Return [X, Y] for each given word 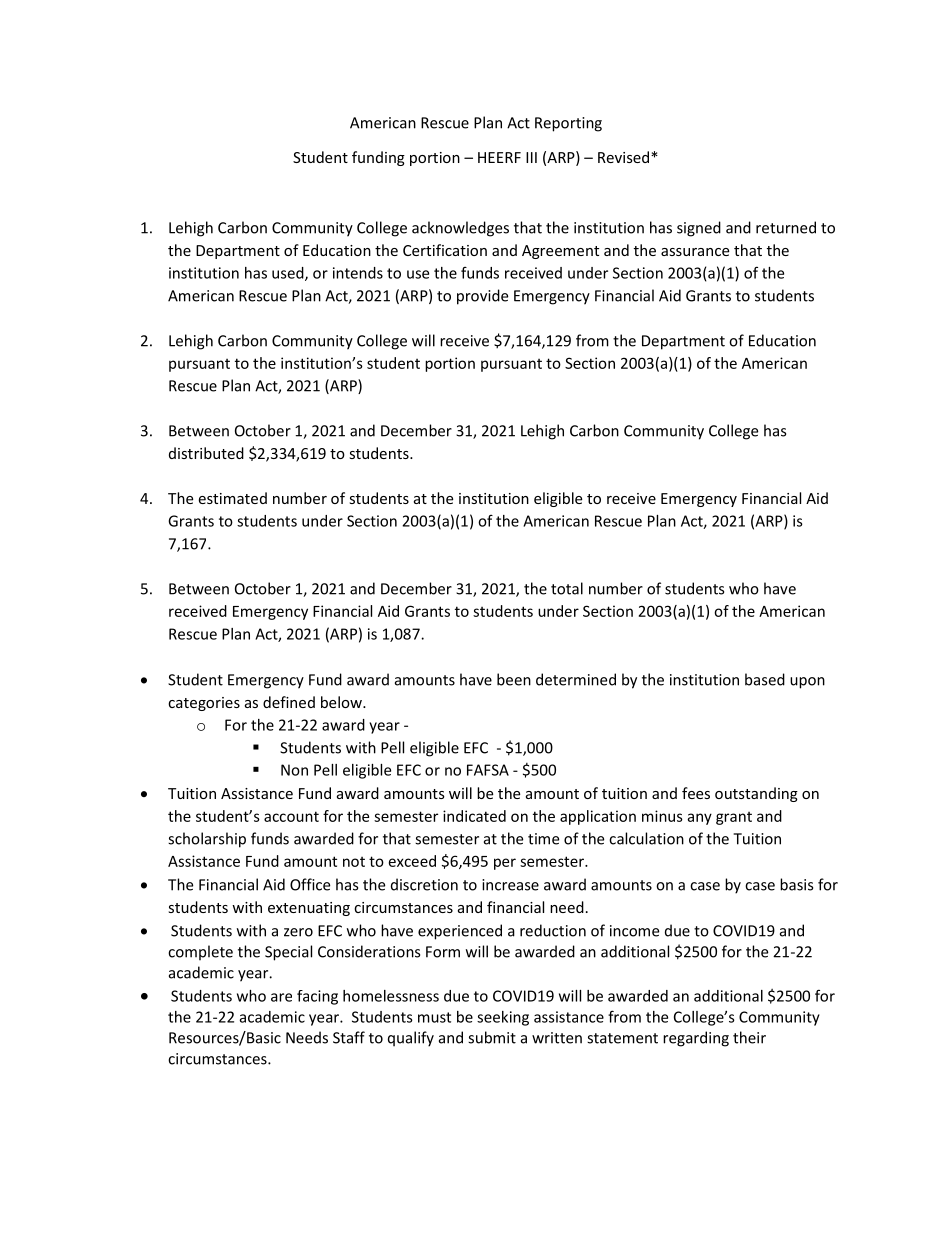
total [567, 588]
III [531, 157]
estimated [232, 498]
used [289, 274]
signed [699, 229]
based [765, 679]
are [281, 997]
